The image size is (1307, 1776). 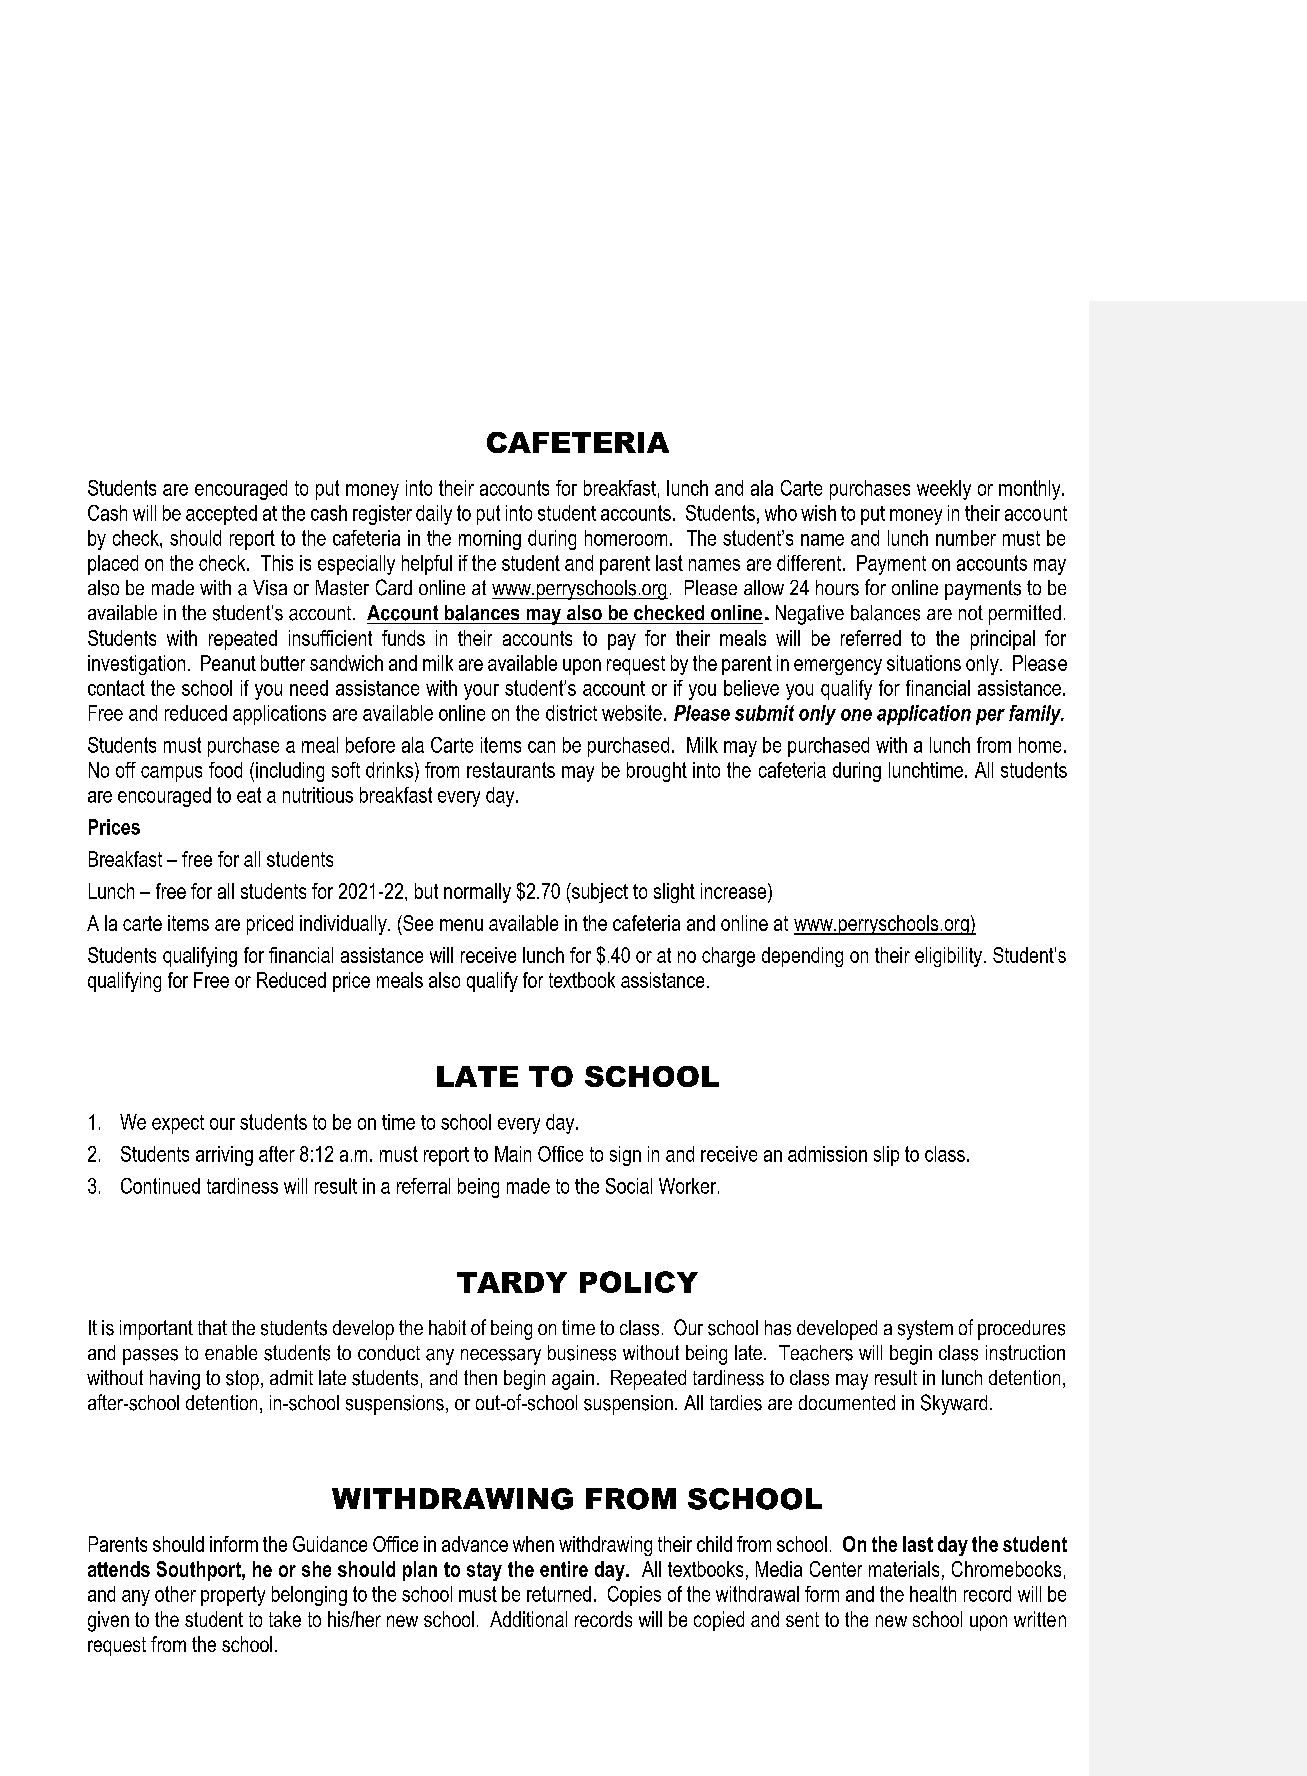 What do you see at coordinates (582, 1353) in the screenshot?
I see `business` at bounding box center [582, 1353].
